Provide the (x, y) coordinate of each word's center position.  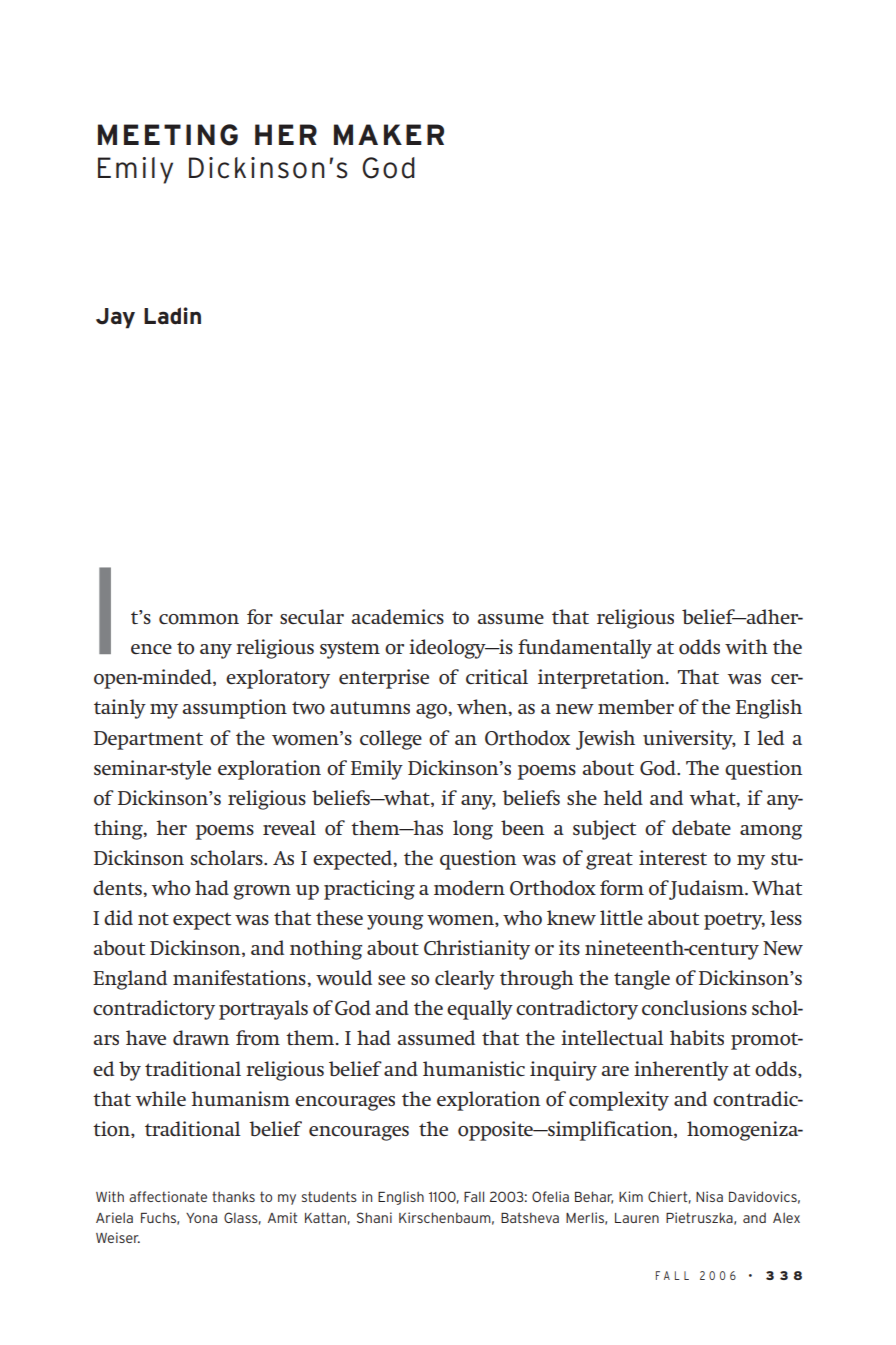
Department (148, 740)
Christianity (477, 950)
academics (397, 616)
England (130, 980)
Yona (201, 1218)
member (636, 706)
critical (497, 676)
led (770, 737)
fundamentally (585, 649)
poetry (734, 921)
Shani (374, 1217)
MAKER (389, 134)
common (199, 619)
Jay (115, 318)
